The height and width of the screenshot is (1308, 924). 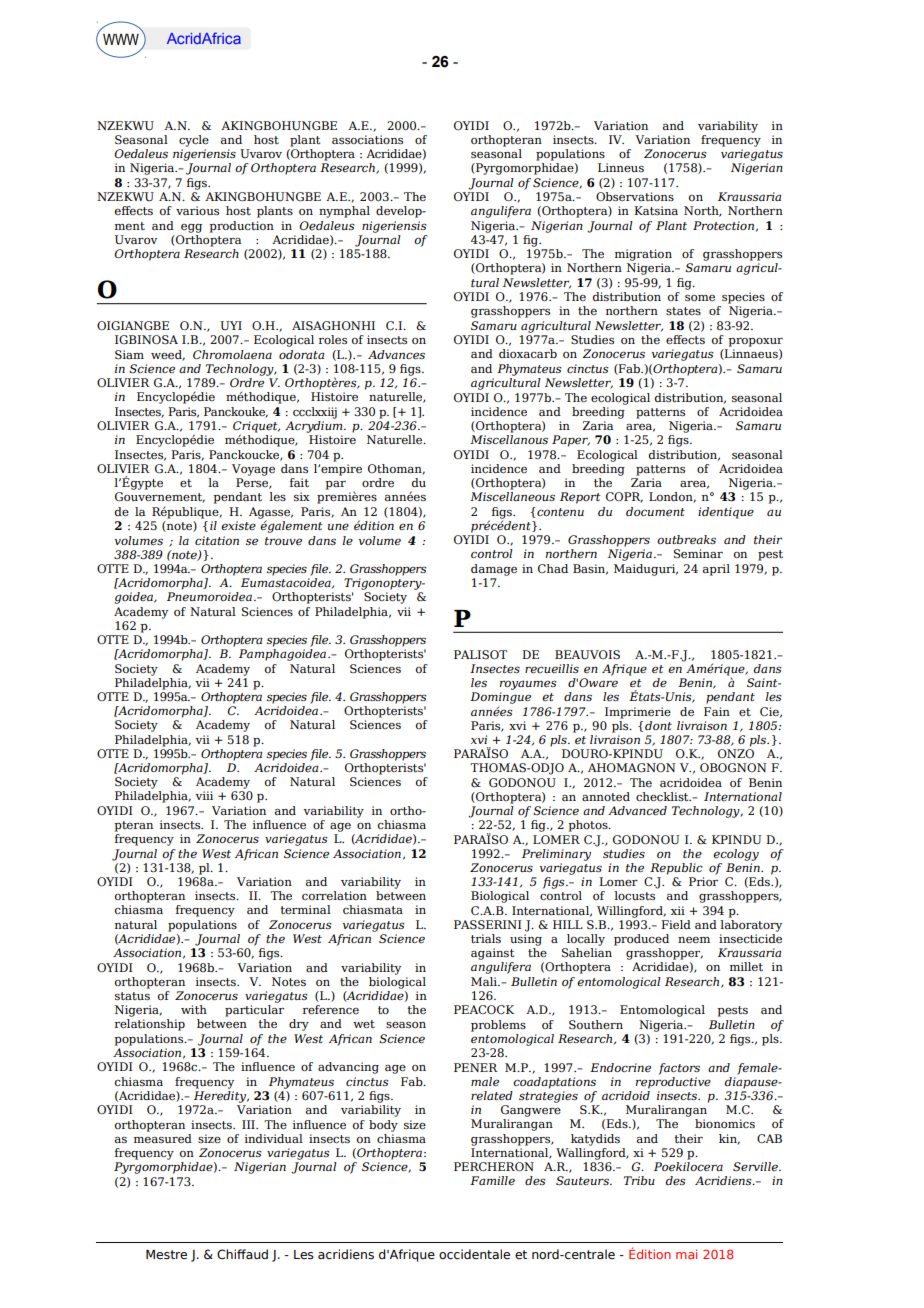 What do you see at coordinates (253, 470) in the screenshot?
I see `Voyage` at bounding box center [253, 470].
